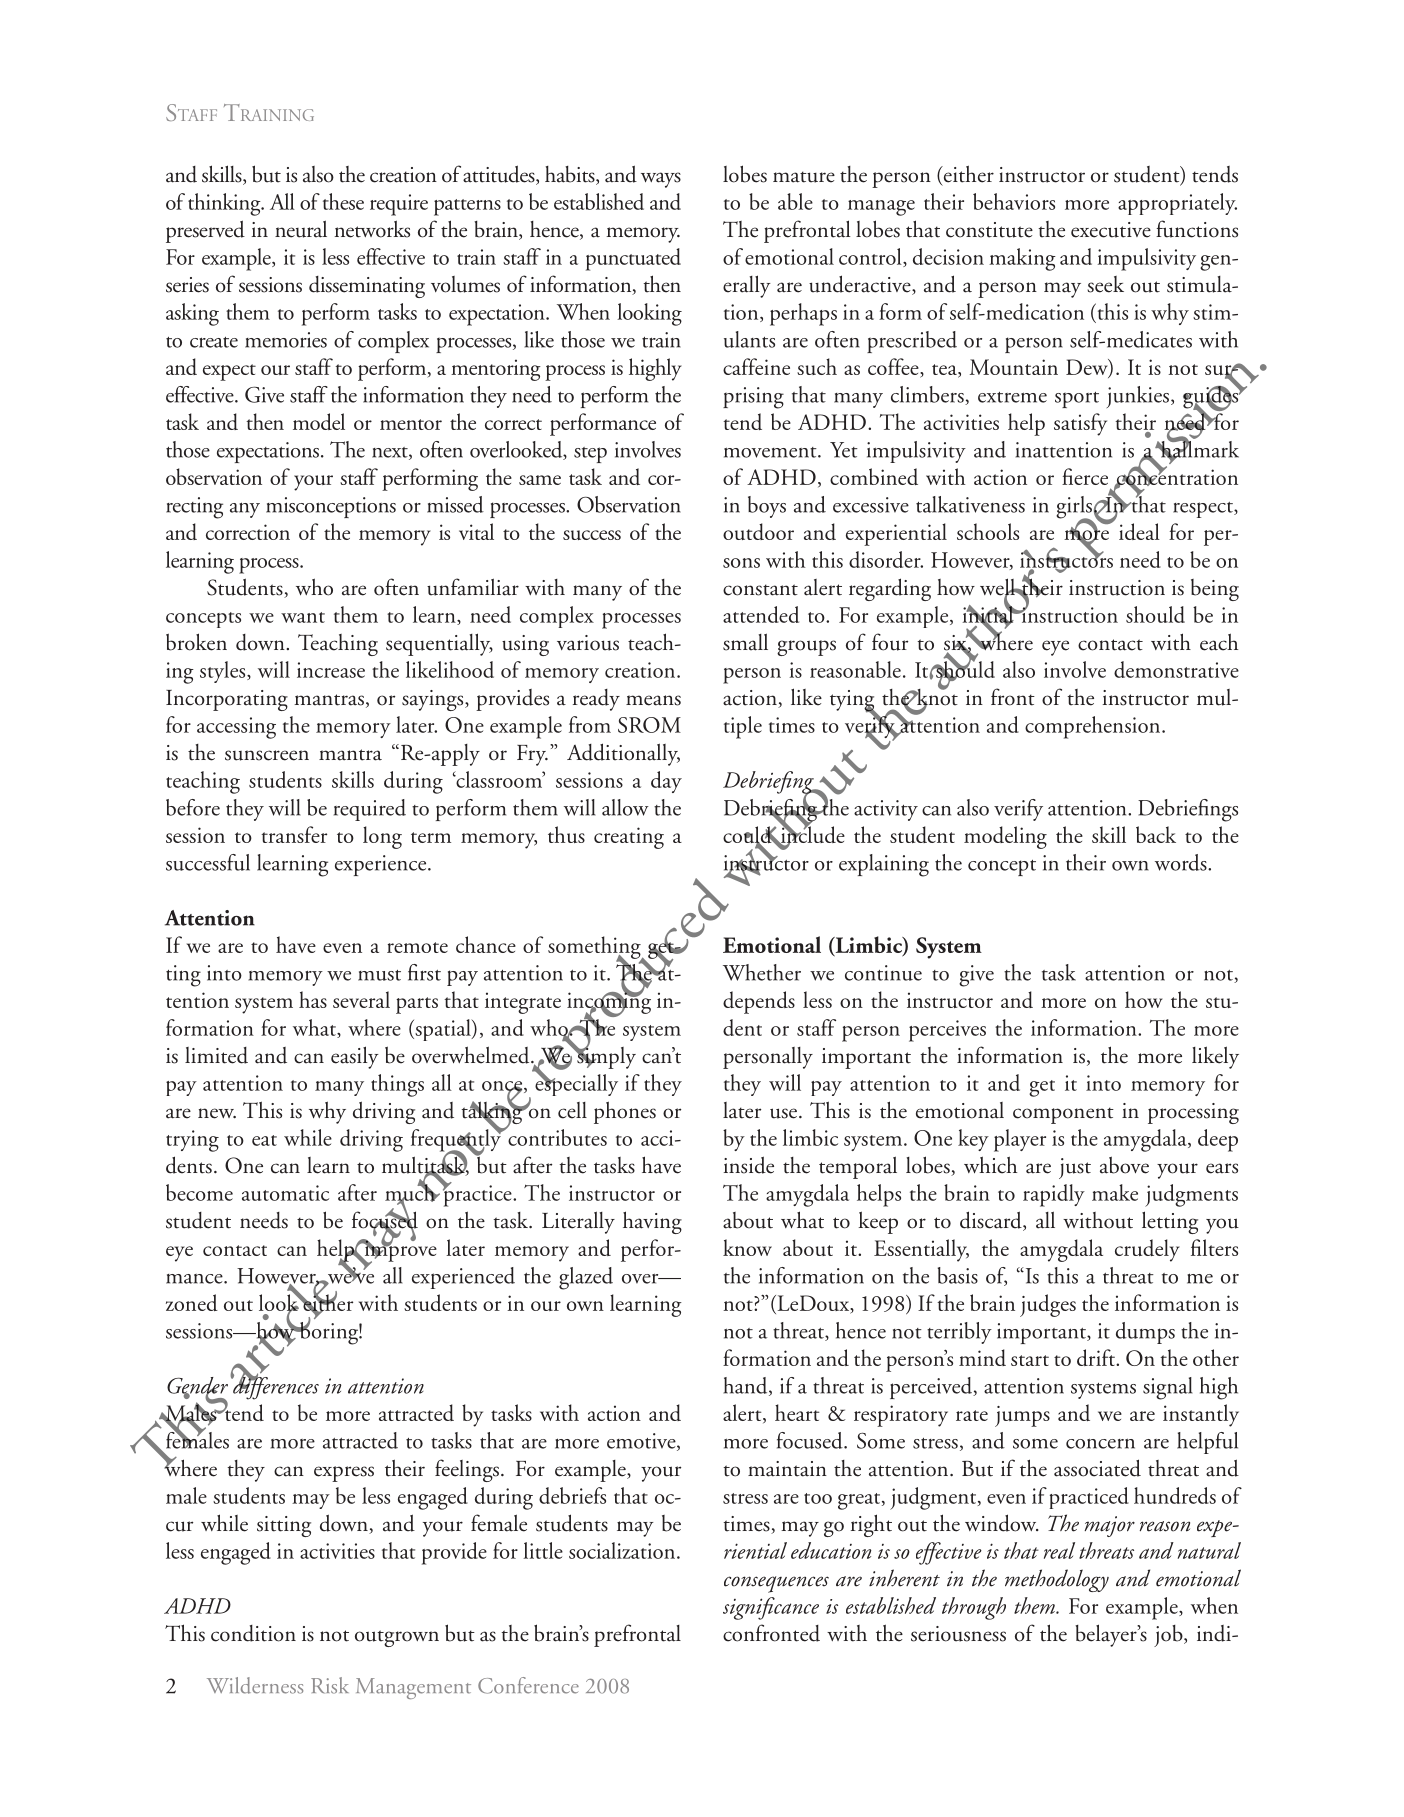 This screenshot has width=1404, height=1817. Describe the element at coordinates (1111, 230) in the screenshot. I see `executive` at that location.
